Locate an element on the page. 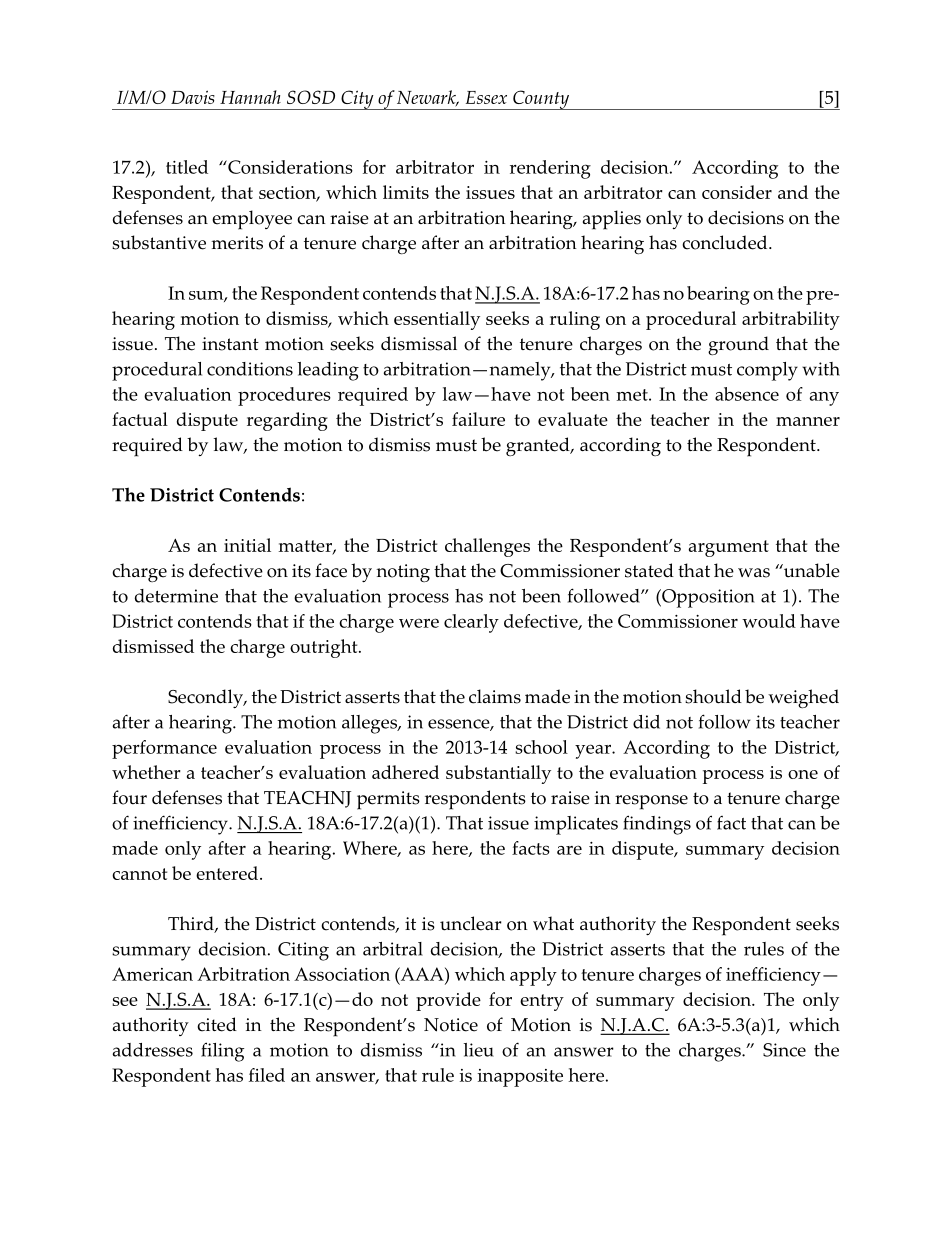 The image size is (952, 1233). substantially is located at coordinates (498, 774).
